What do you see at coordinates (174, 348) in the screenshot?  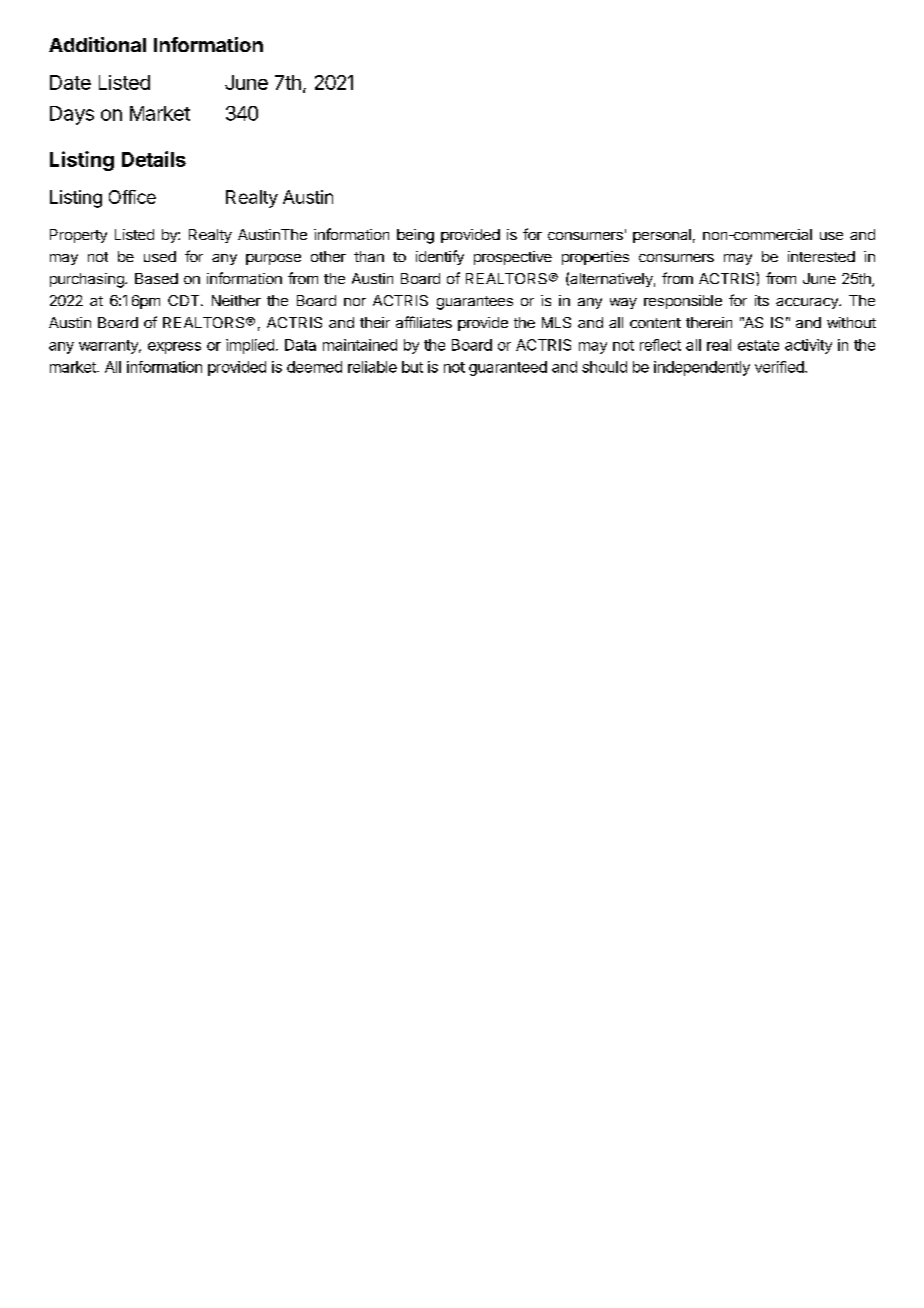 I see `express` at bounding box center [174, 348].
